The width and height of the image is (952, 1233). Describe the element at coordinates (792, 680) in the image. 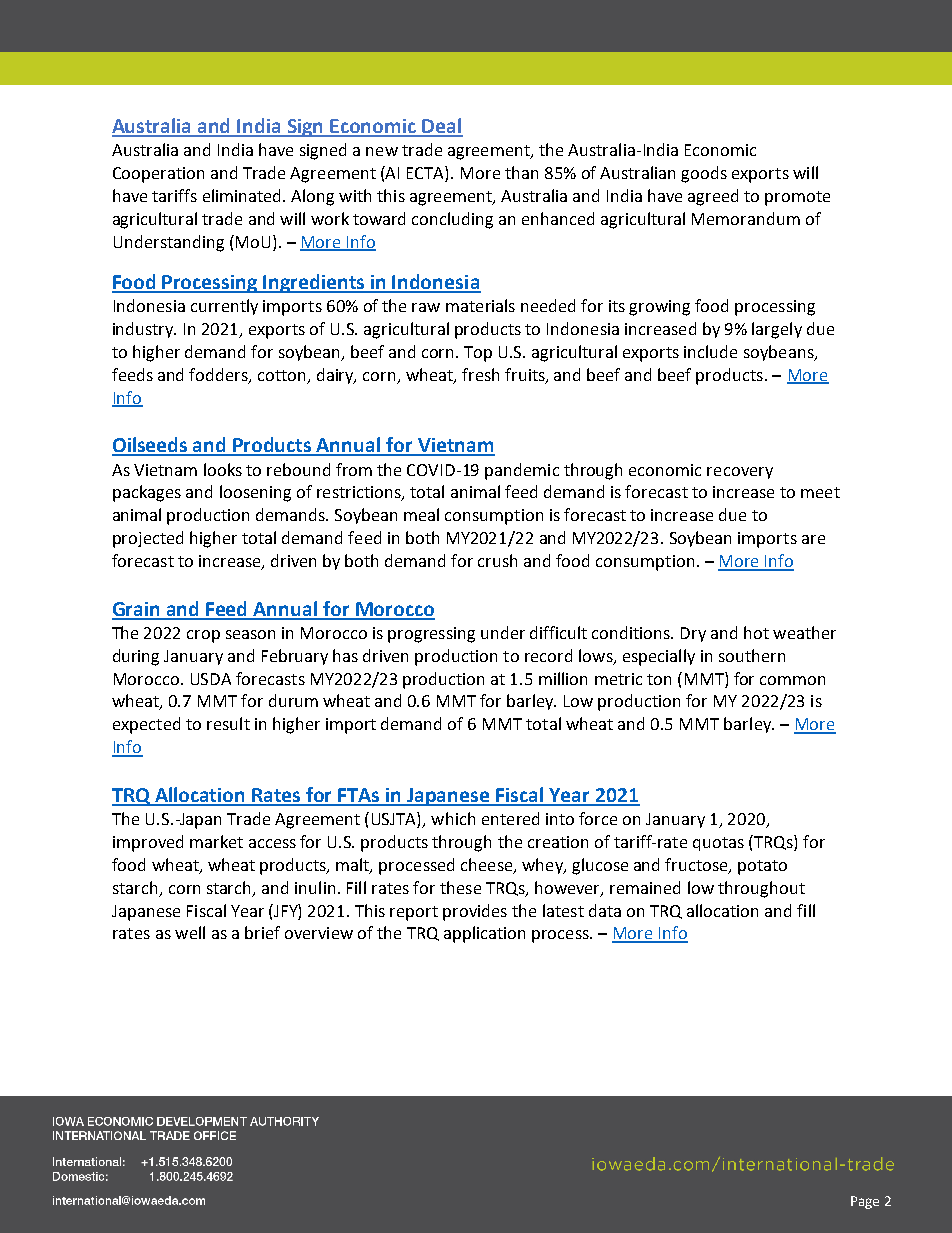

I see `common` at that location.
